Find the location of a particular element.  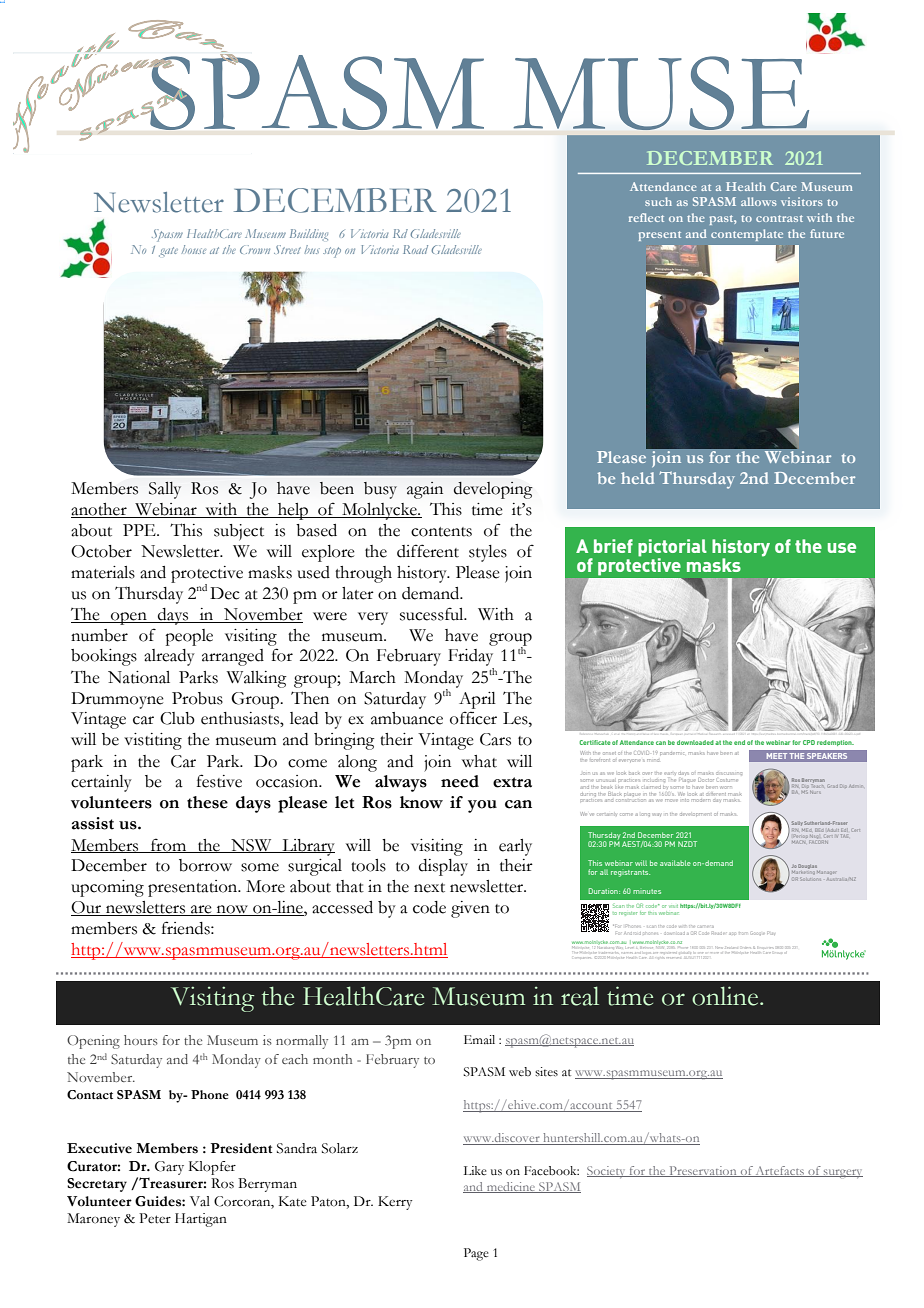

Artefacts is located at coordinates (780, 1171).
